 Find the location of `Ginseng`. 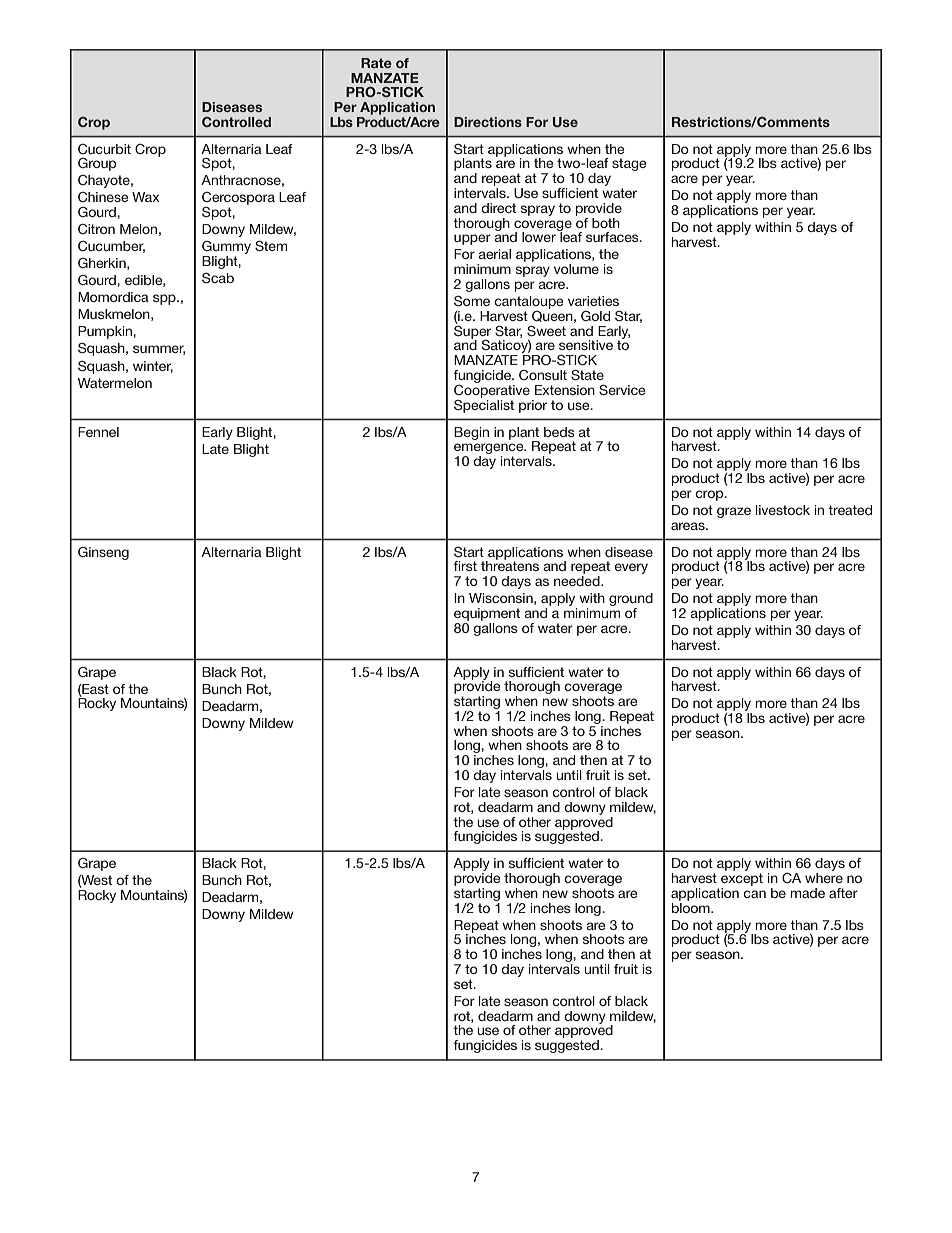

Ginseng is located at coordinates (103, 553).
